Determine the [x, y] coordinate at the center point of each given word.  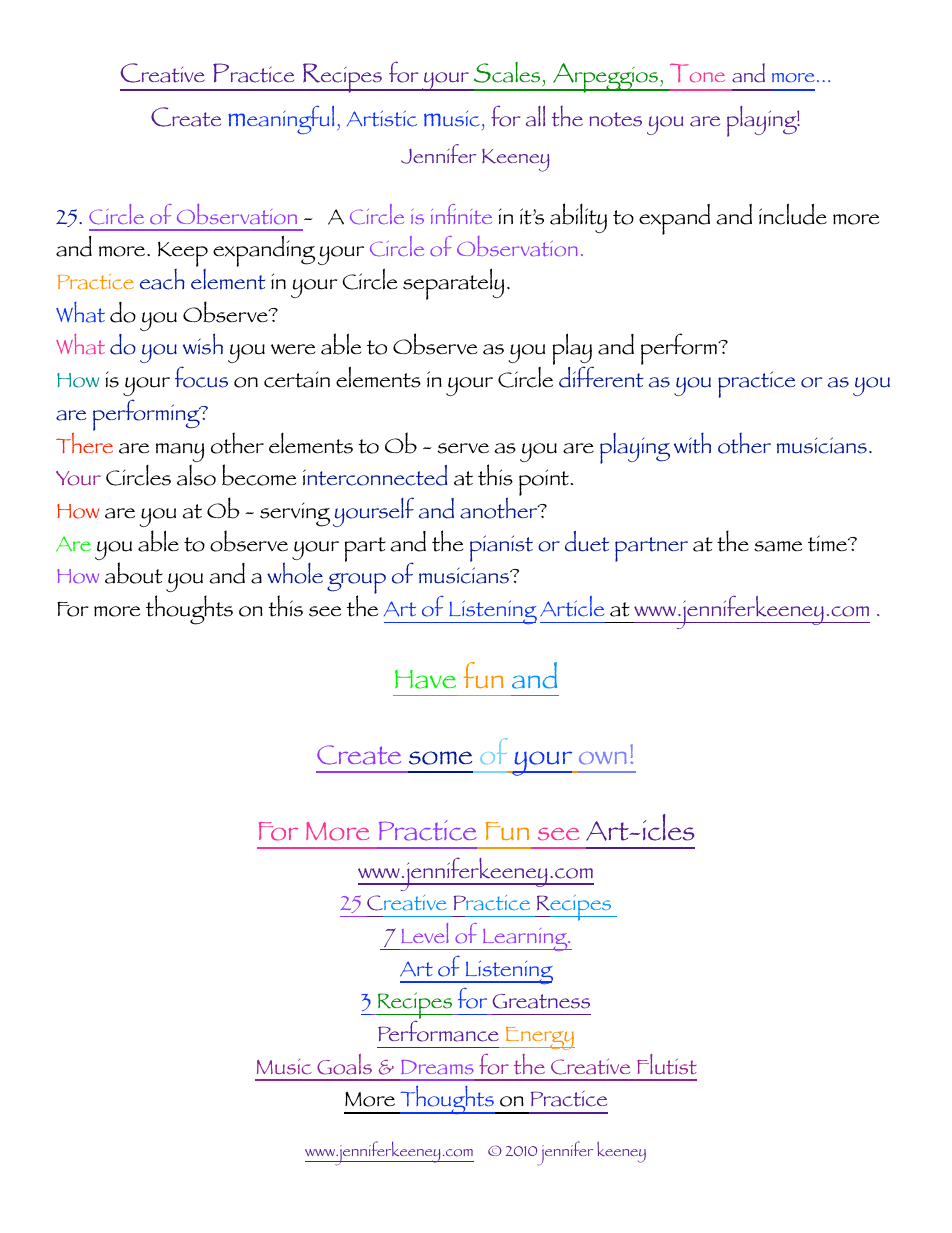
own [603, 758]
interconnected [375, 475]
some [440, 758]
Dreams [437, 1067]
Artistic [382, 118]
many [180, 452]
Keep [183, 255]
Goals [344, 1064]
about [134, 573]
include [793, 214]
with [692, 443]
